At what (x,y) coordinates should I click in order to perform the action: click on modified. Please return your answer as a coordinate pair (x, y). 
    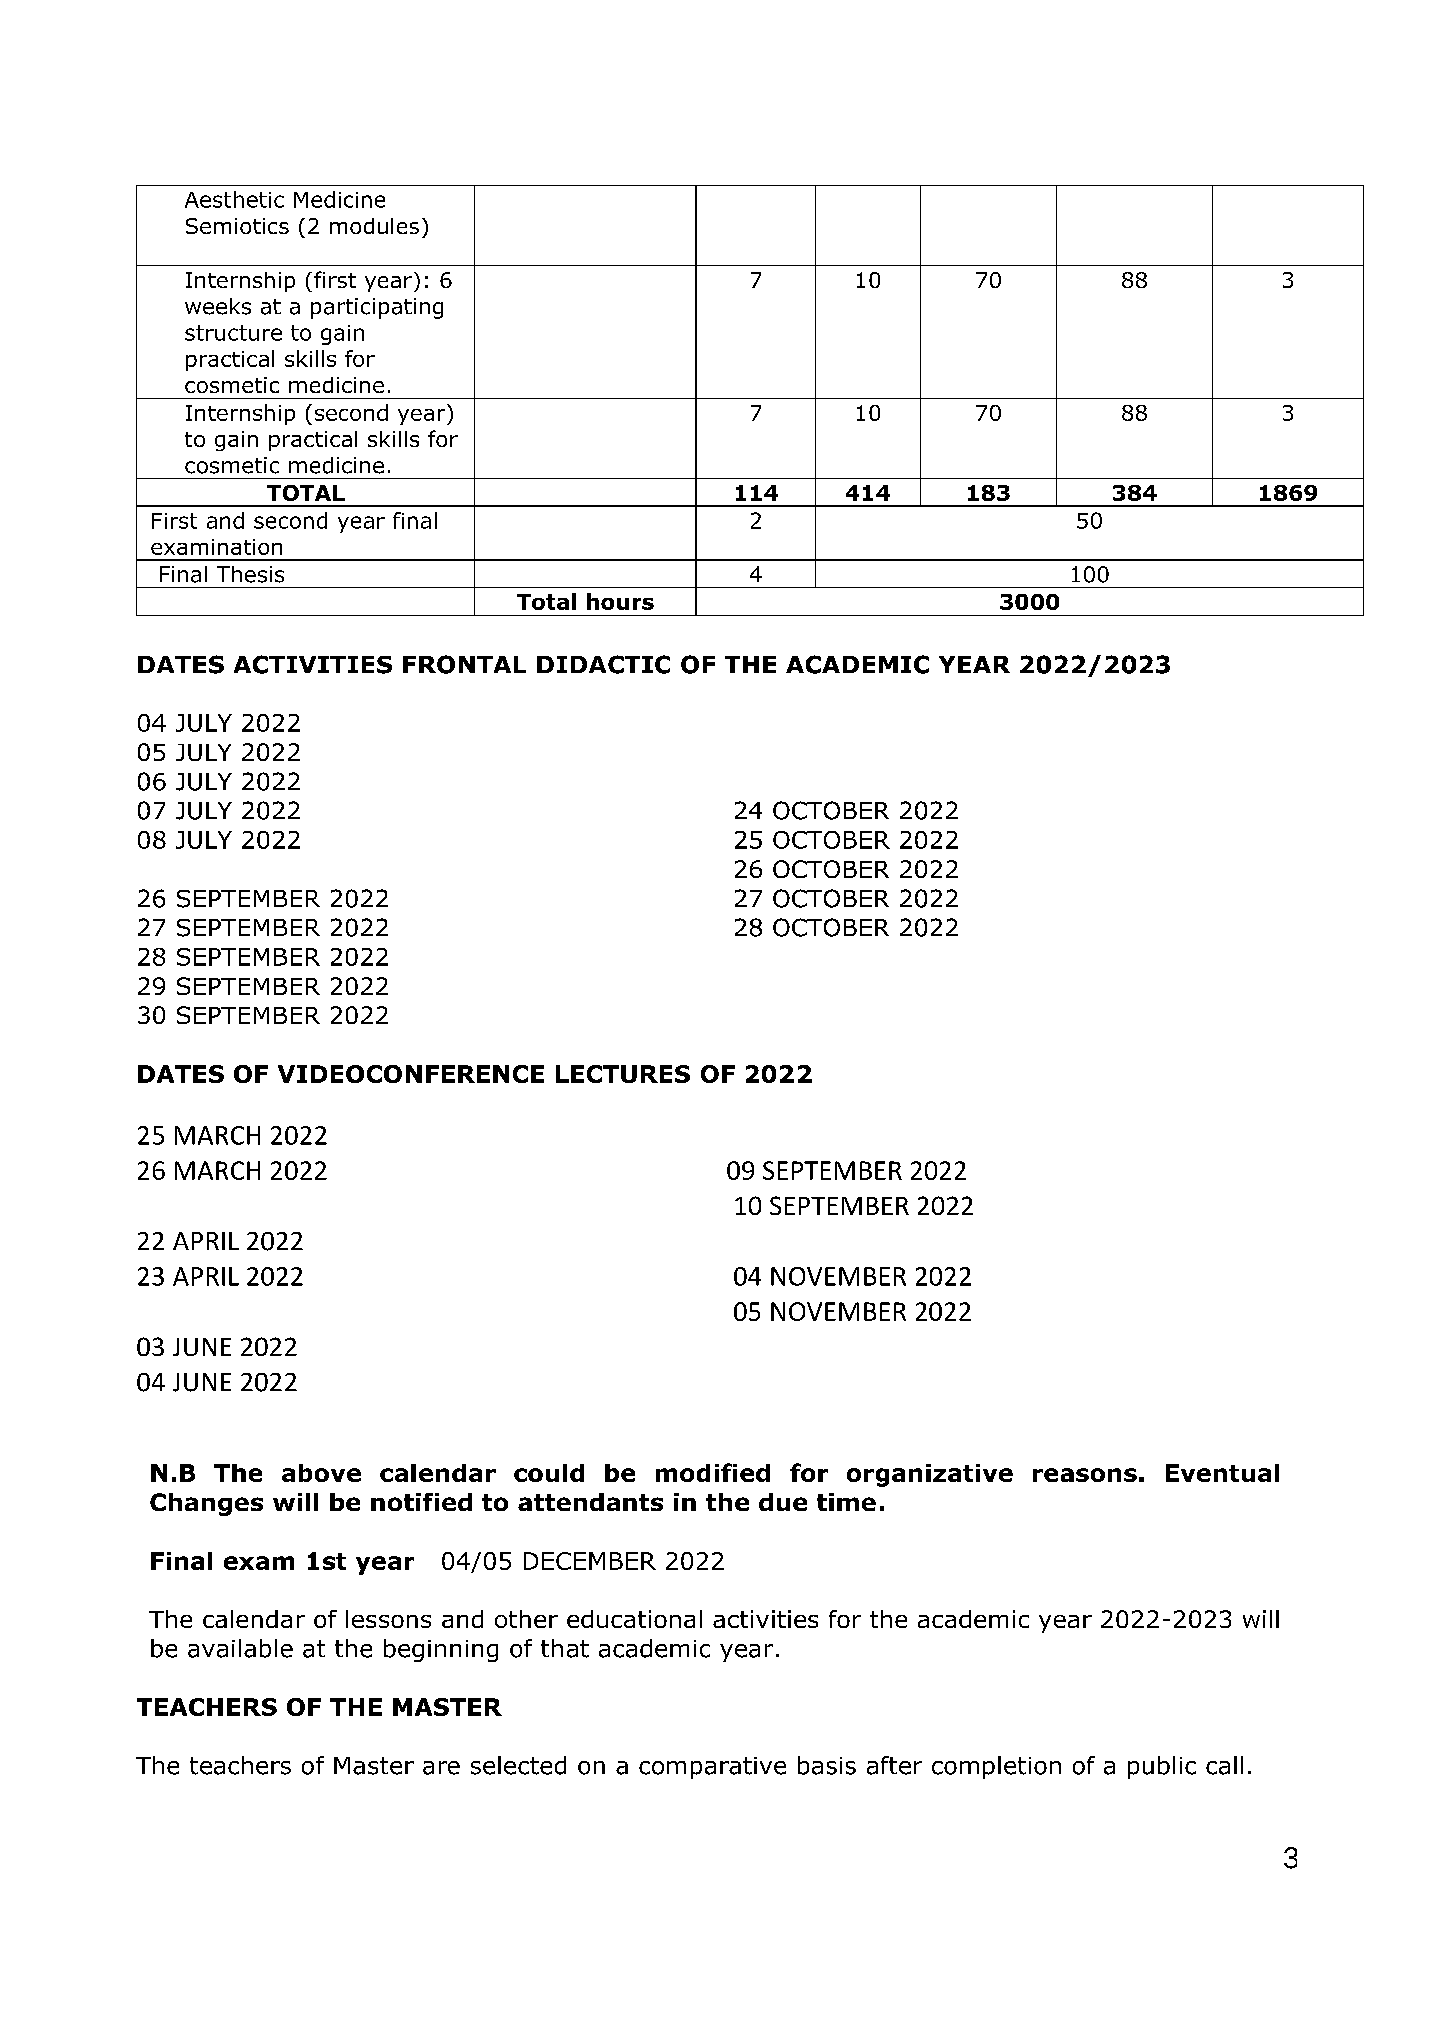
    Looking at the image, I should click on (713, 1472).
